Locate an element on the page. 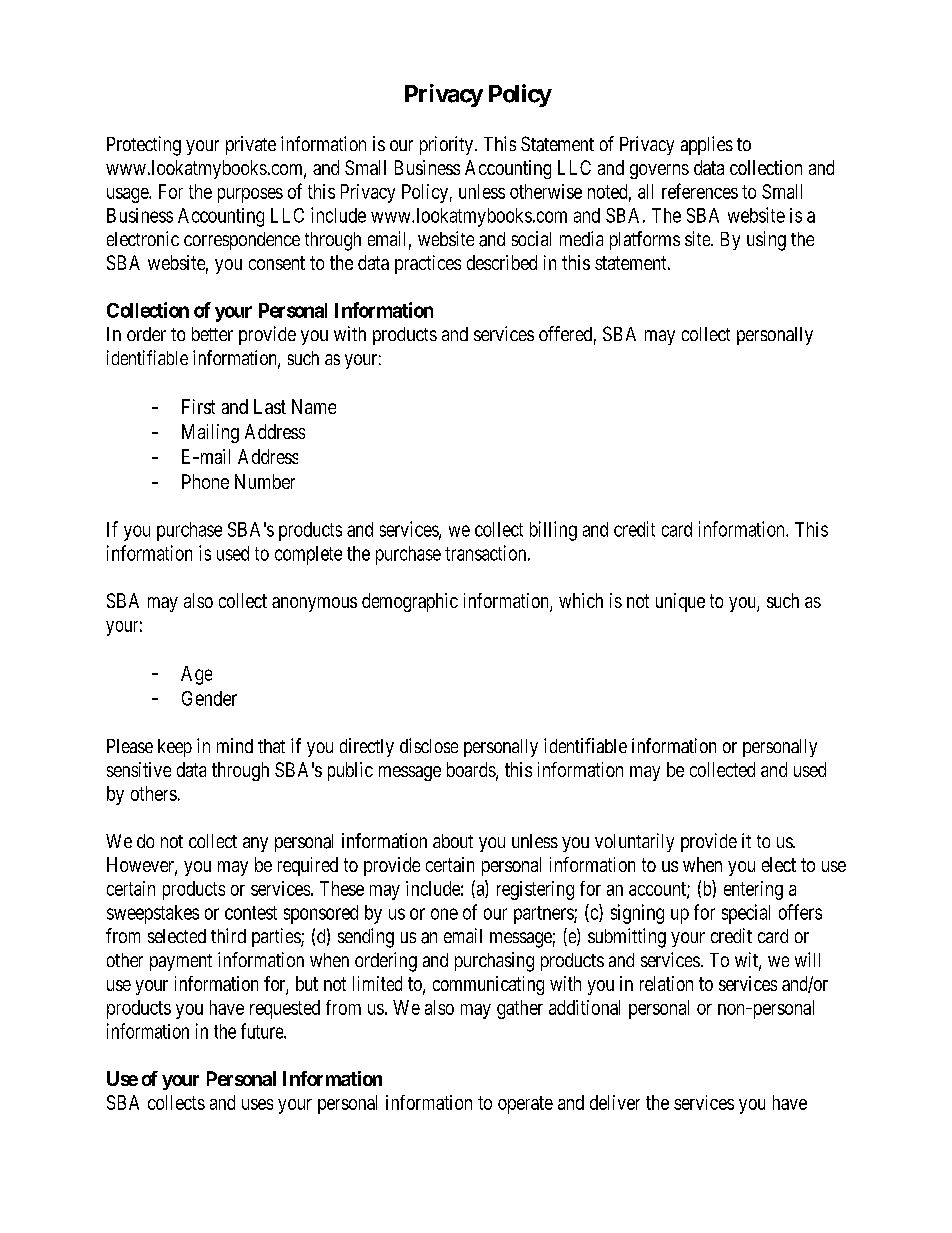  using is located at coordinates (766, 241).
